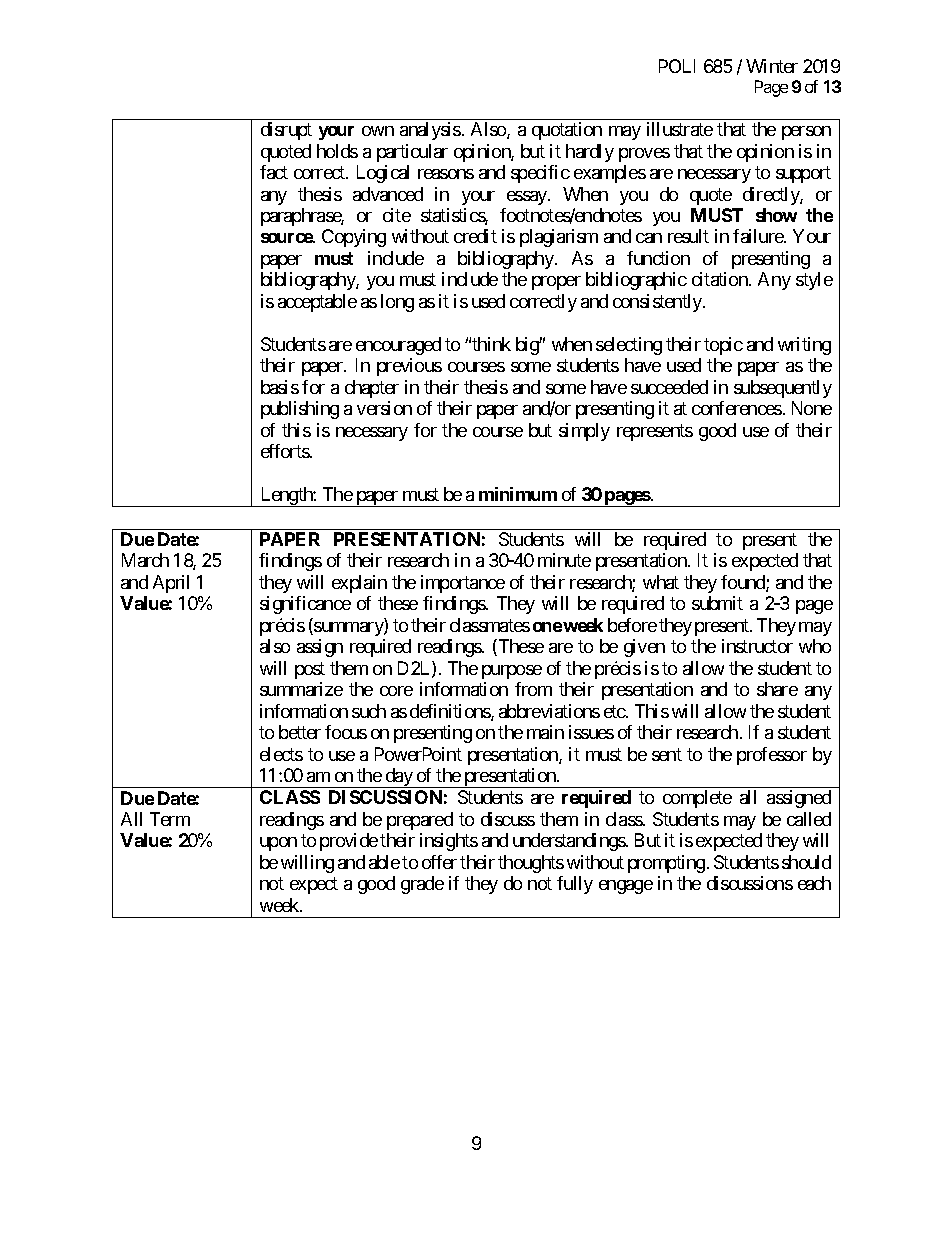 This screenshot has width=952, height=1233. I want to click on fact, so click(274, 172).
